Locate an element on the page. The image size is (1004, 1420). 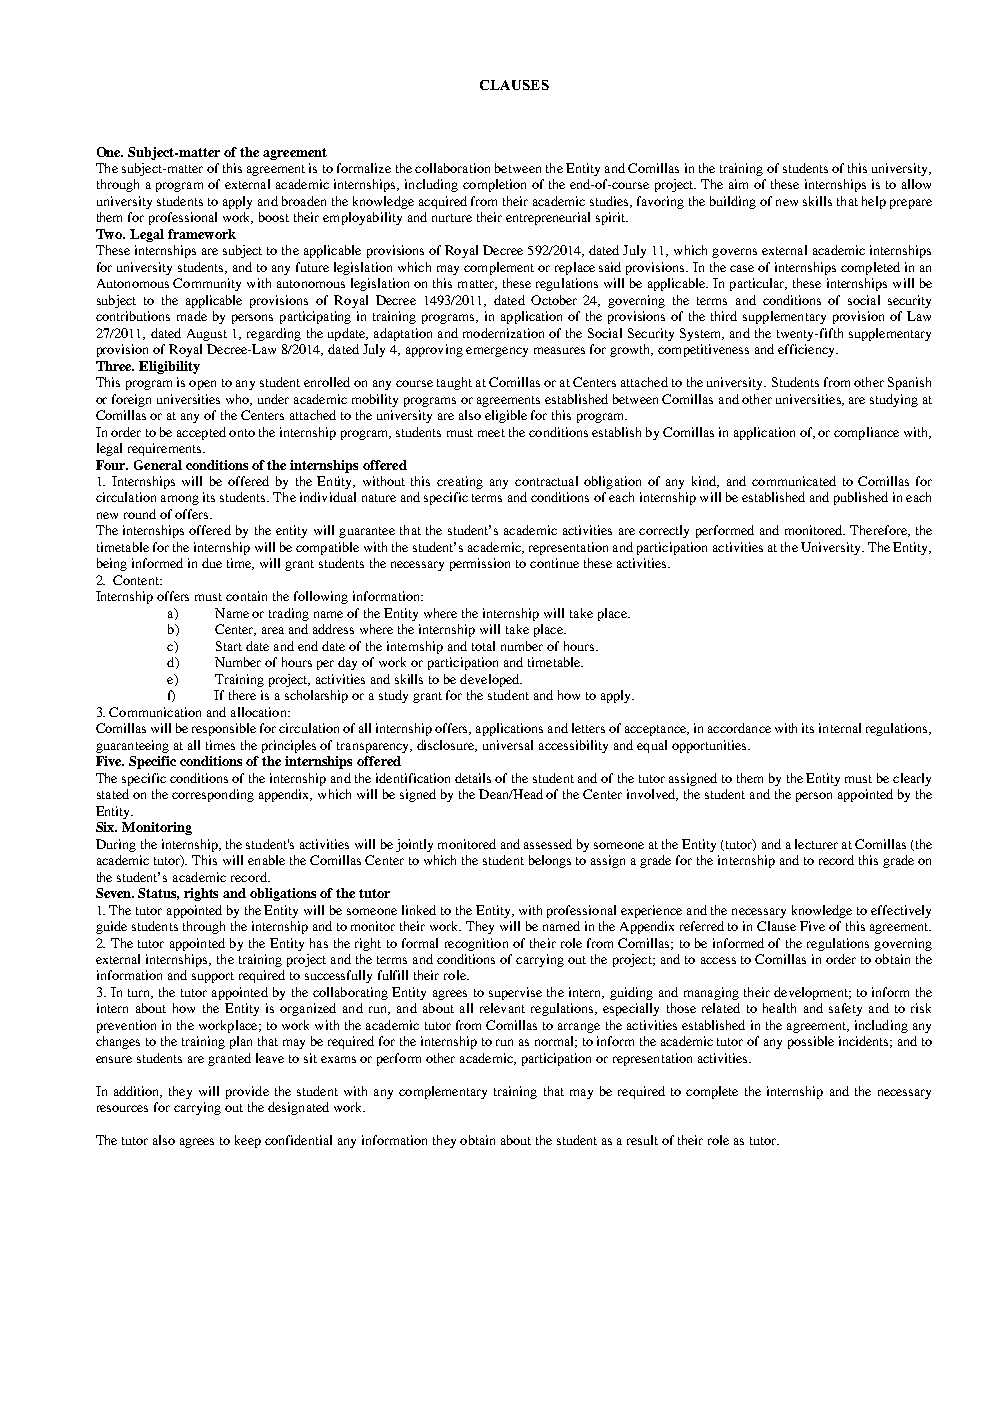
provide is located at coordinates (247, 1092).
